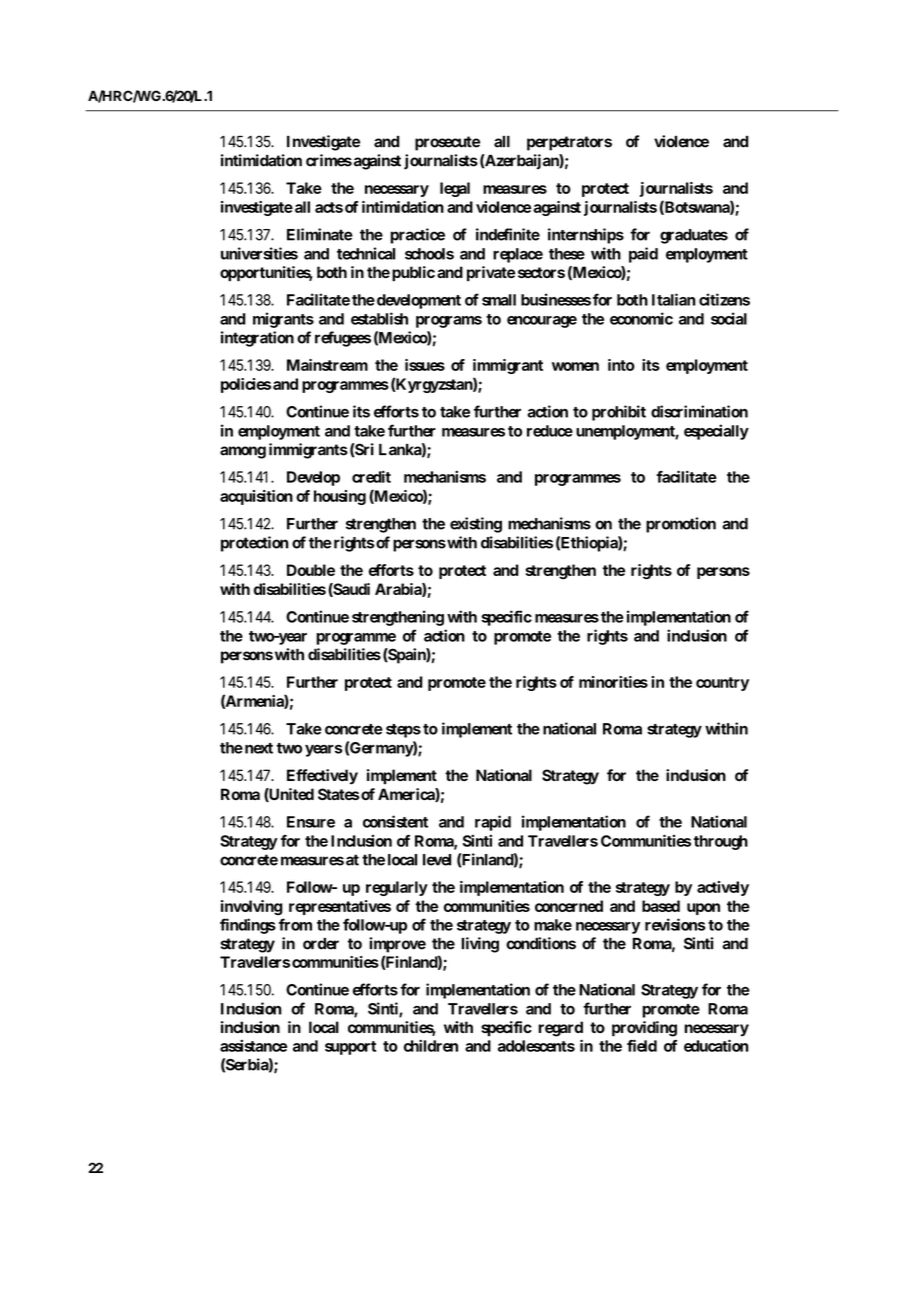  I want to click on assistance, so click(253, 1045).
